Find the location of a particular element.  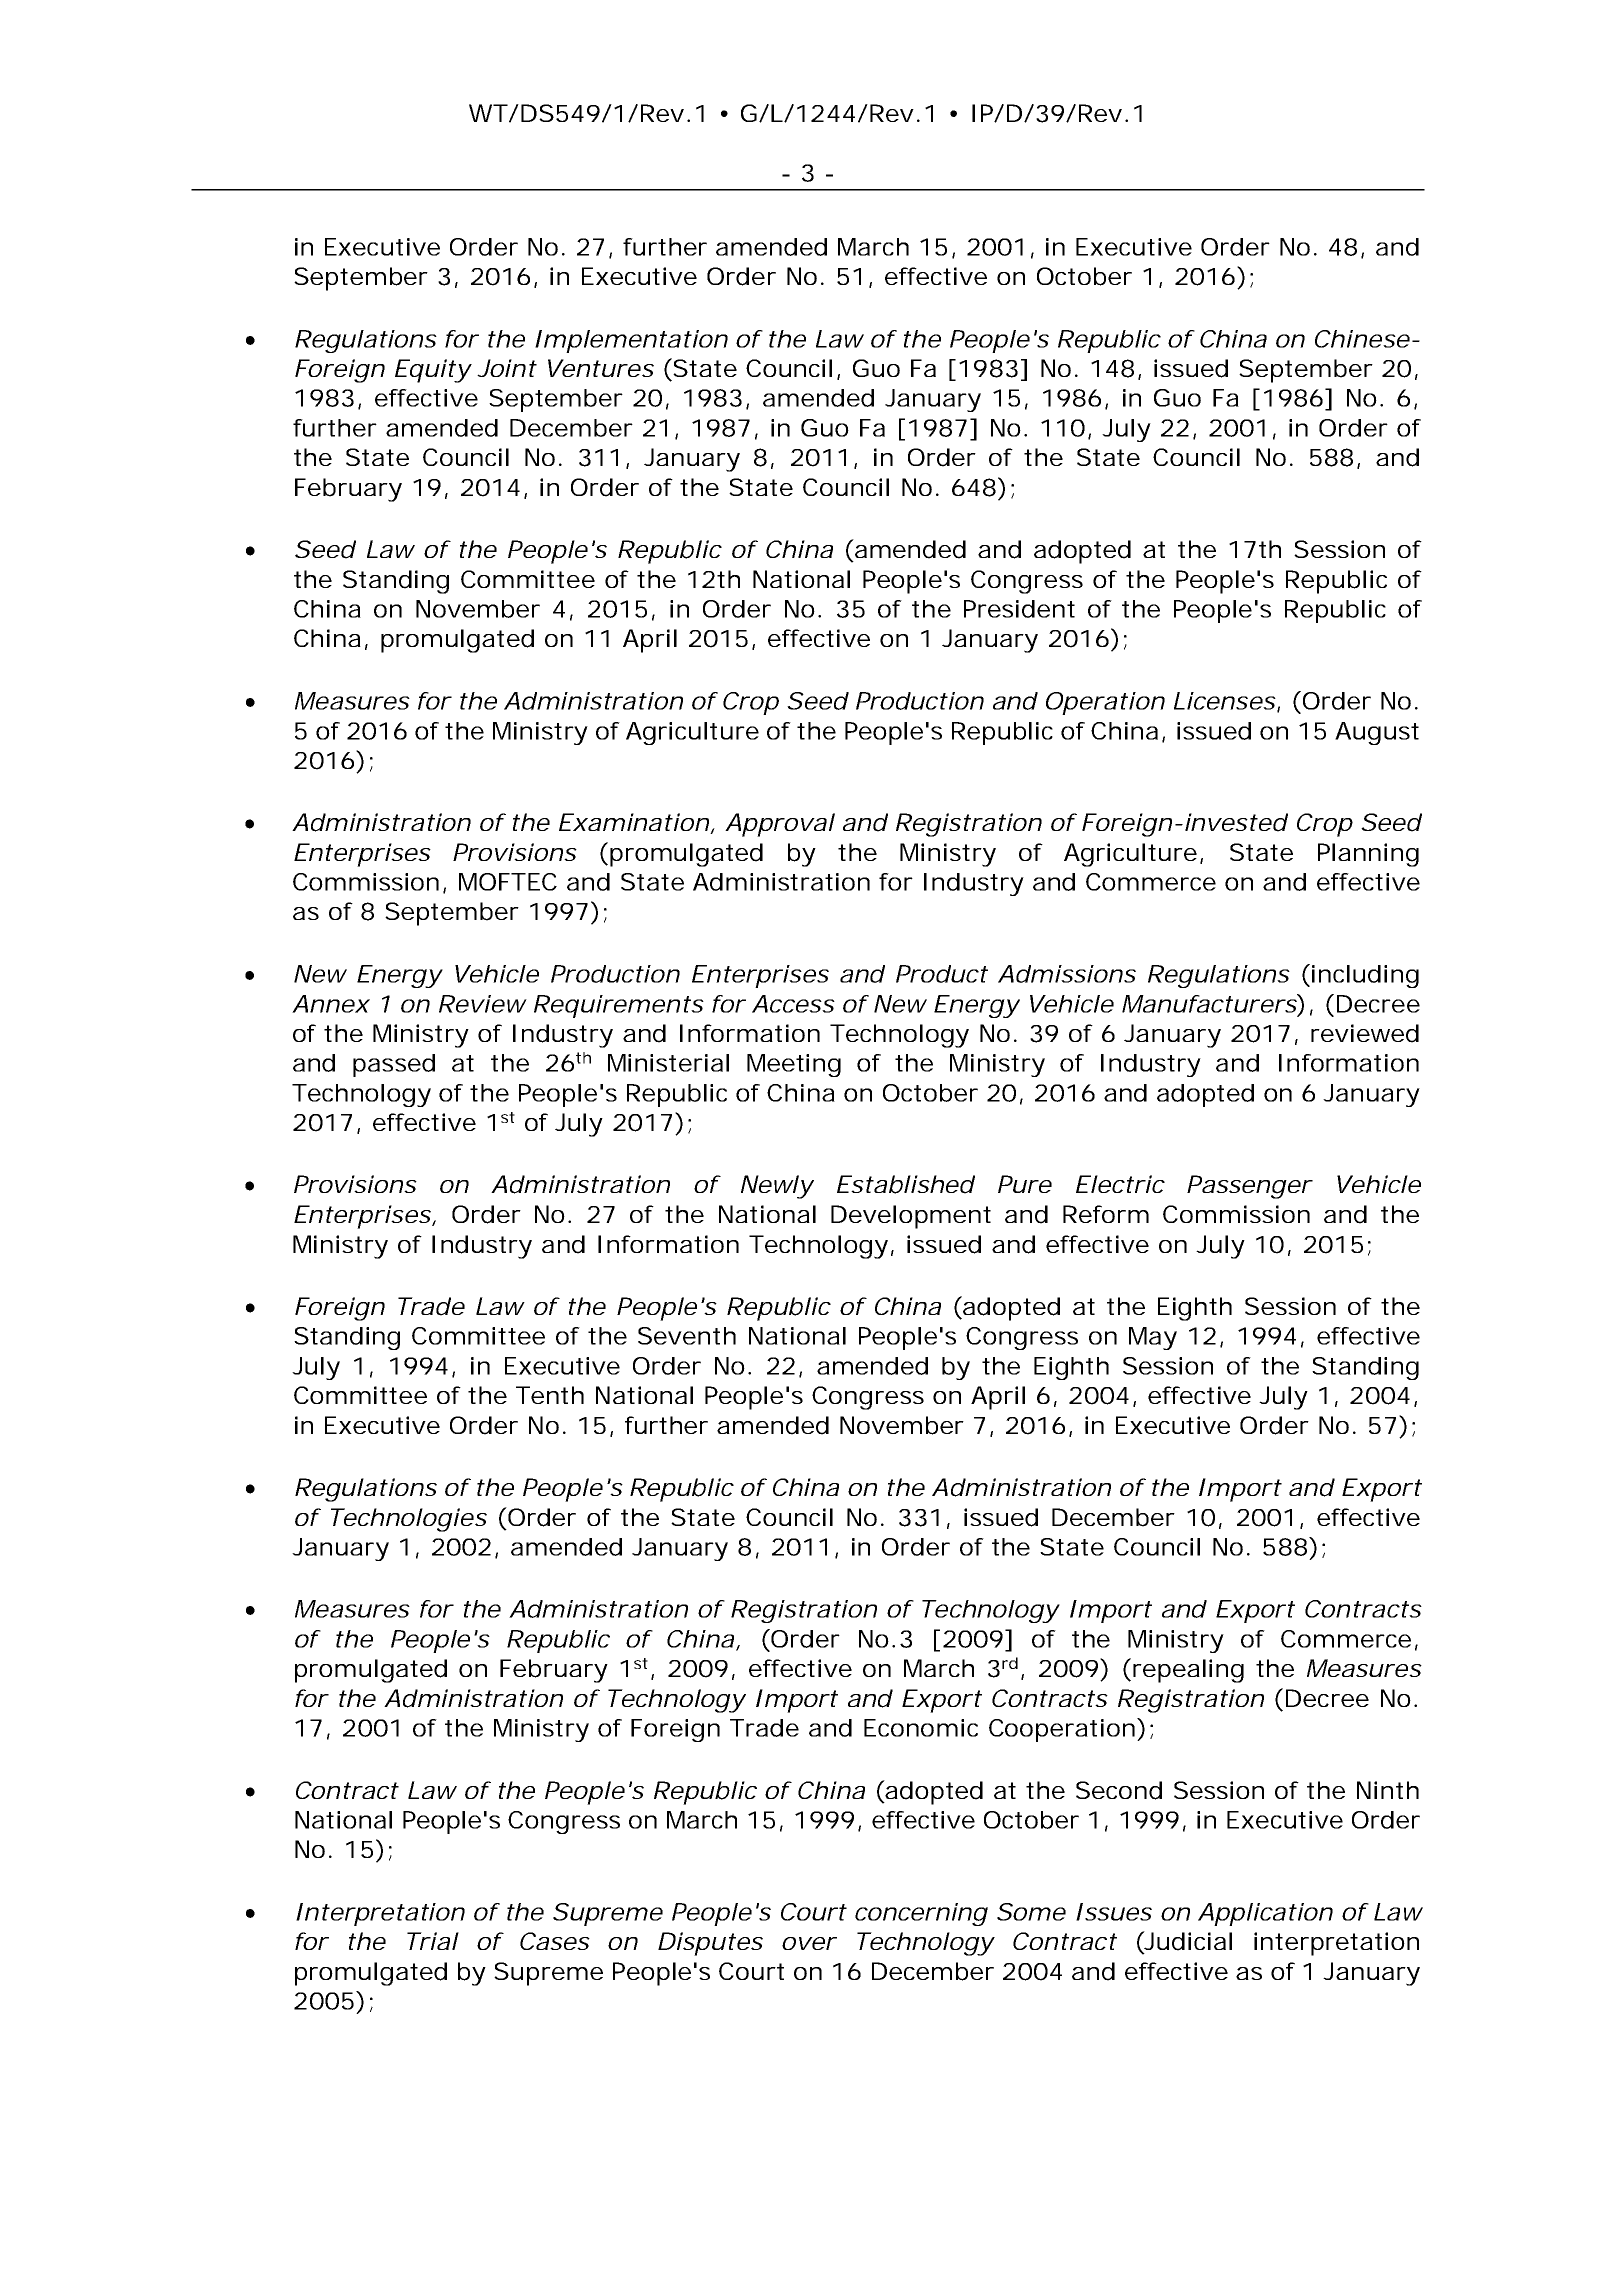

Newly is located at coordinates (777, 1187).
